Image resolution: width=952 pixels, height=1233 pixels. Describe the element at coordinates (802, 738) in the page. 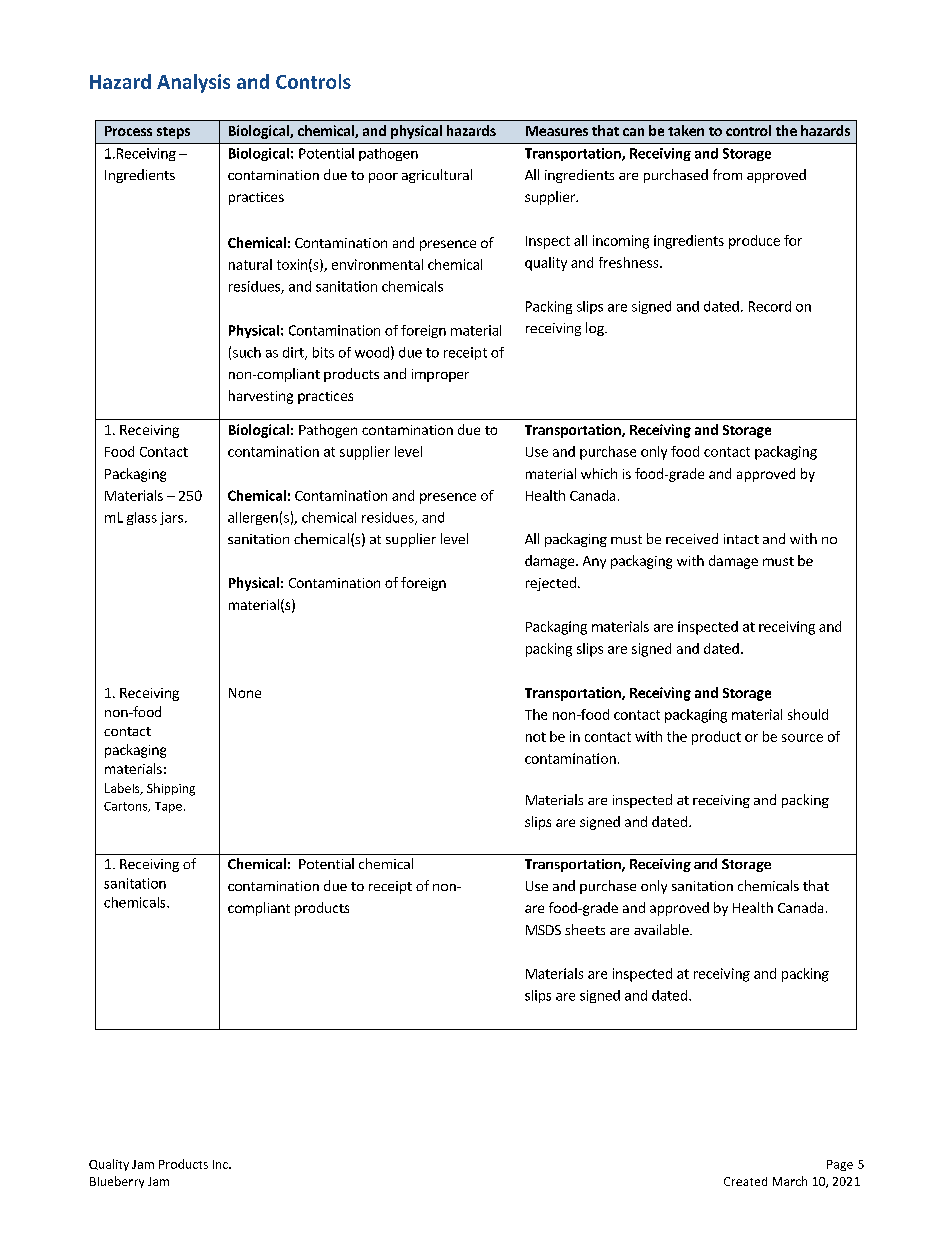

I see `source` at that location.
